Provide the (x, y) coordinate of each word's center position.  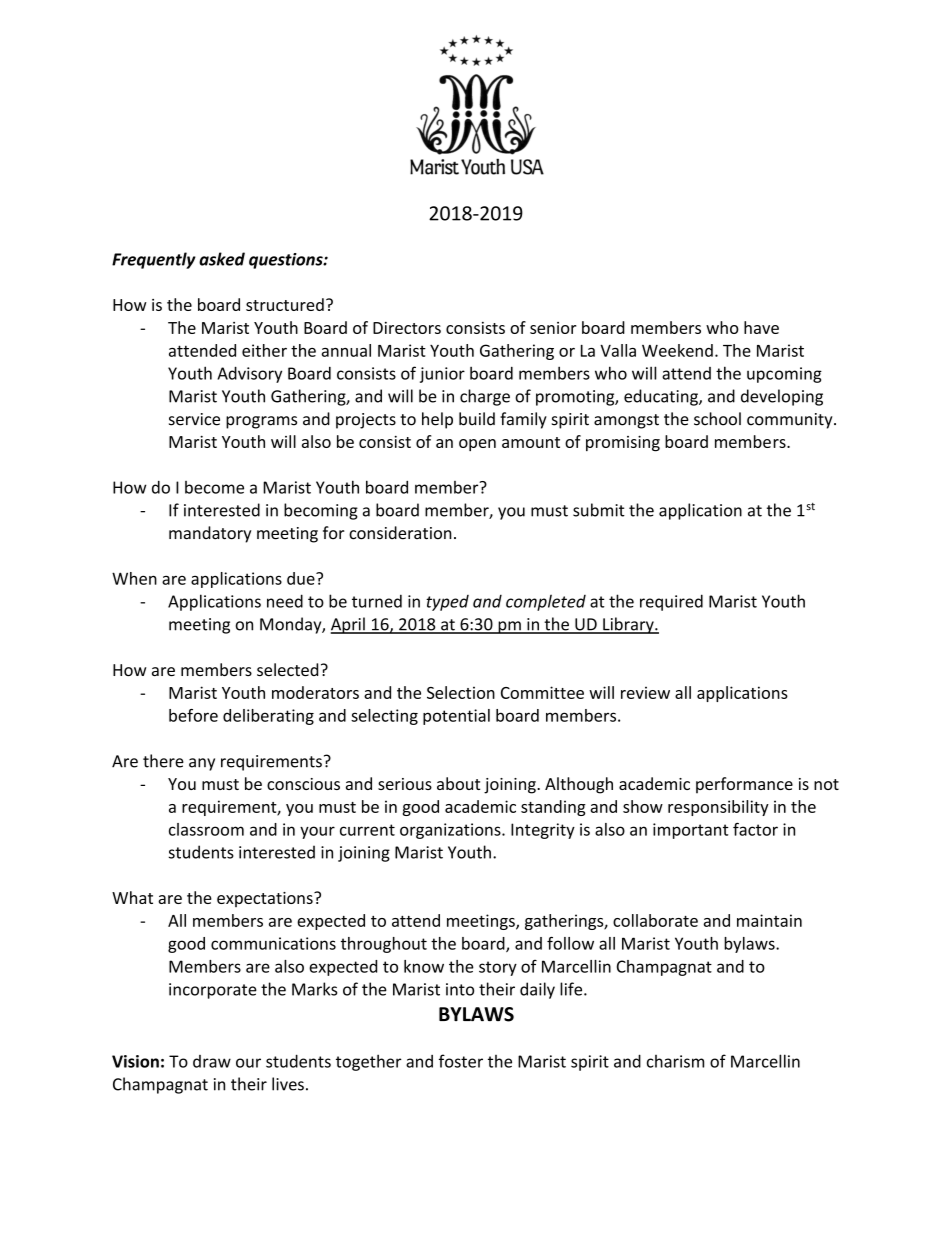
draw (212, 1061)
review (645, 693)
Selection (461, 692)
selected (287, 669)
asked (222, 259)
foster (461, 1061)
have (761, 327)
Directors (407, 328)
